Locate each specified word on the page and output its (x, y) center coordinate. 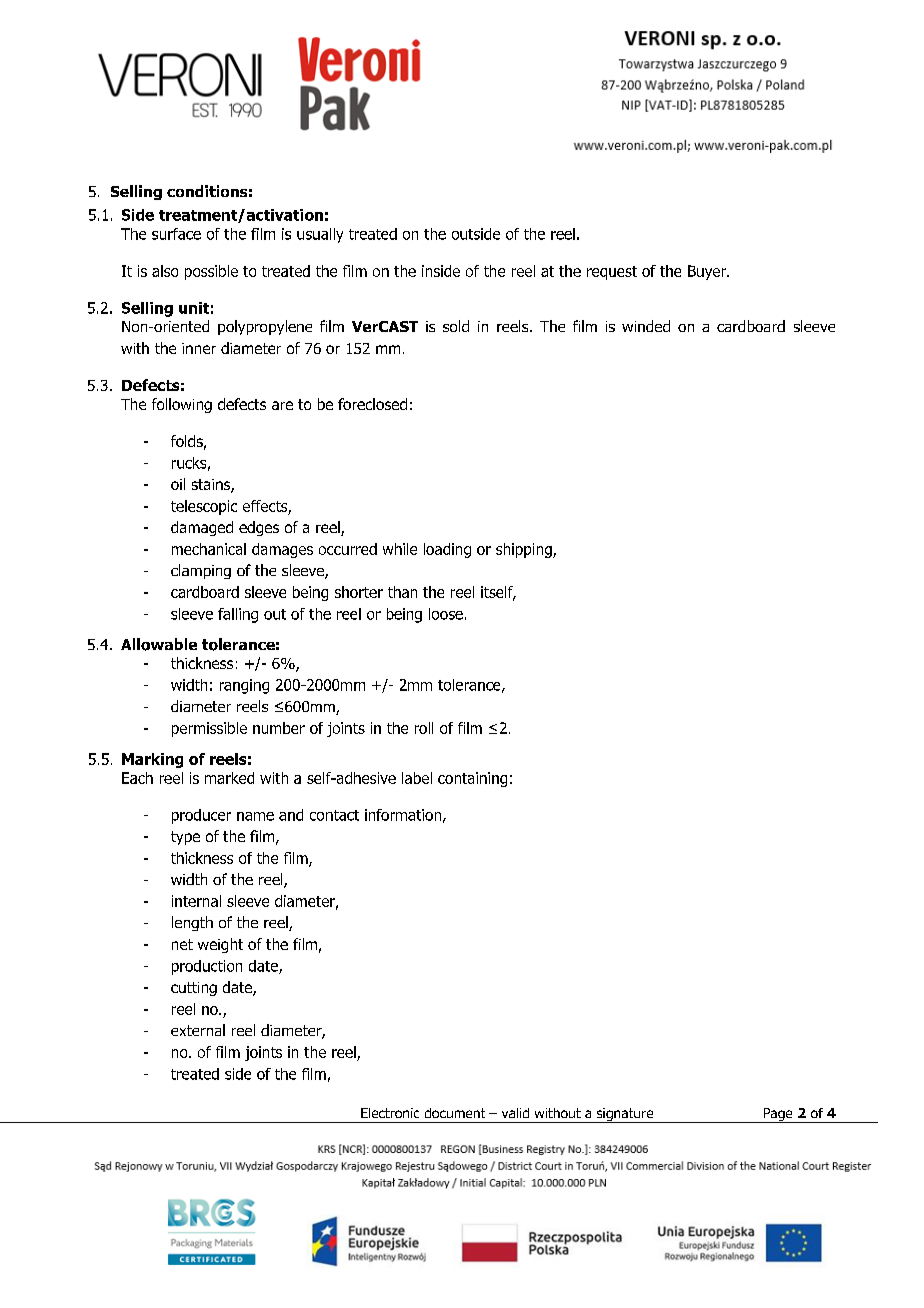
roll (424, 728)
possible (211, 272)
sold (456, 326)
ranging (244, 686)
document (455, 1113)
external (198, 1030)
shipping (525, 550)
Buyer (708, 272)
